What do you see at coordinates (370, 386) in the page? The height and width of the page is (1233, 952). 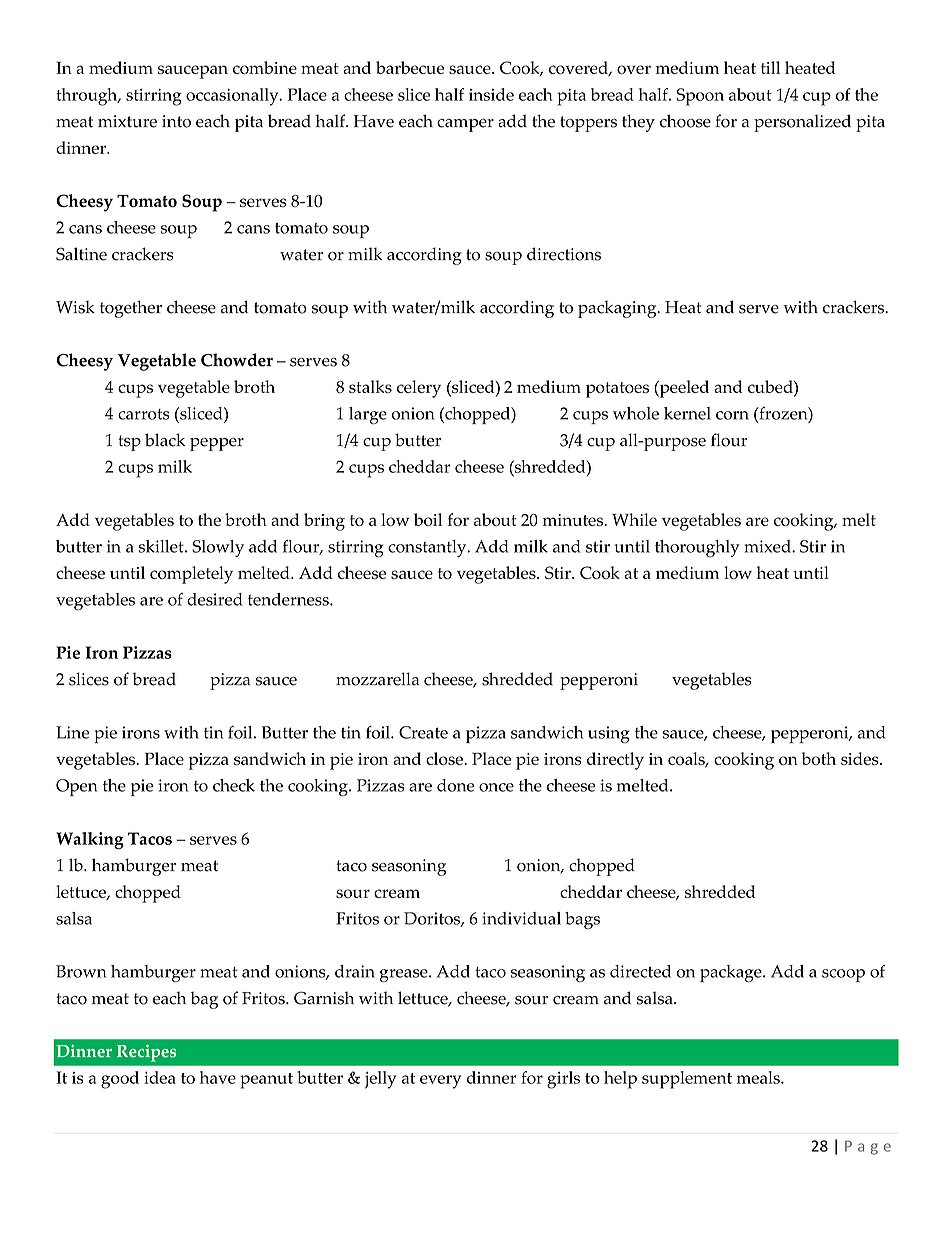 I see `stalks` at bounding box center [370, 386].
